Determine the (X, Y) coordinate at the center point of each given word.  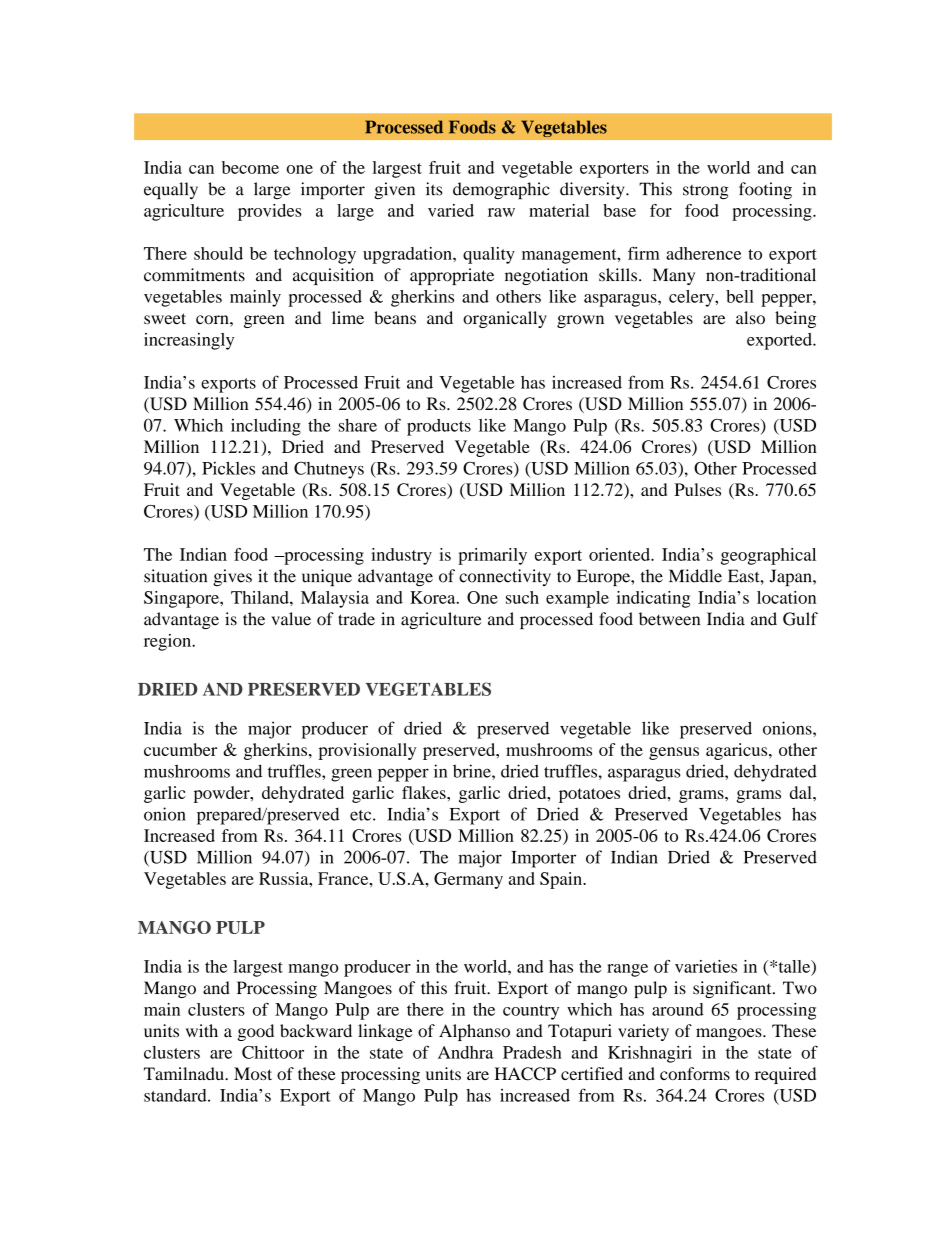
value (291, 619)
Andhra (466, 1052)
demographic (501, 190)
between (669, 619)
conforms (695, 1073)
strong (706, 192)
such (522, 597)
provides (270, 212)
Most (253, 1073)
